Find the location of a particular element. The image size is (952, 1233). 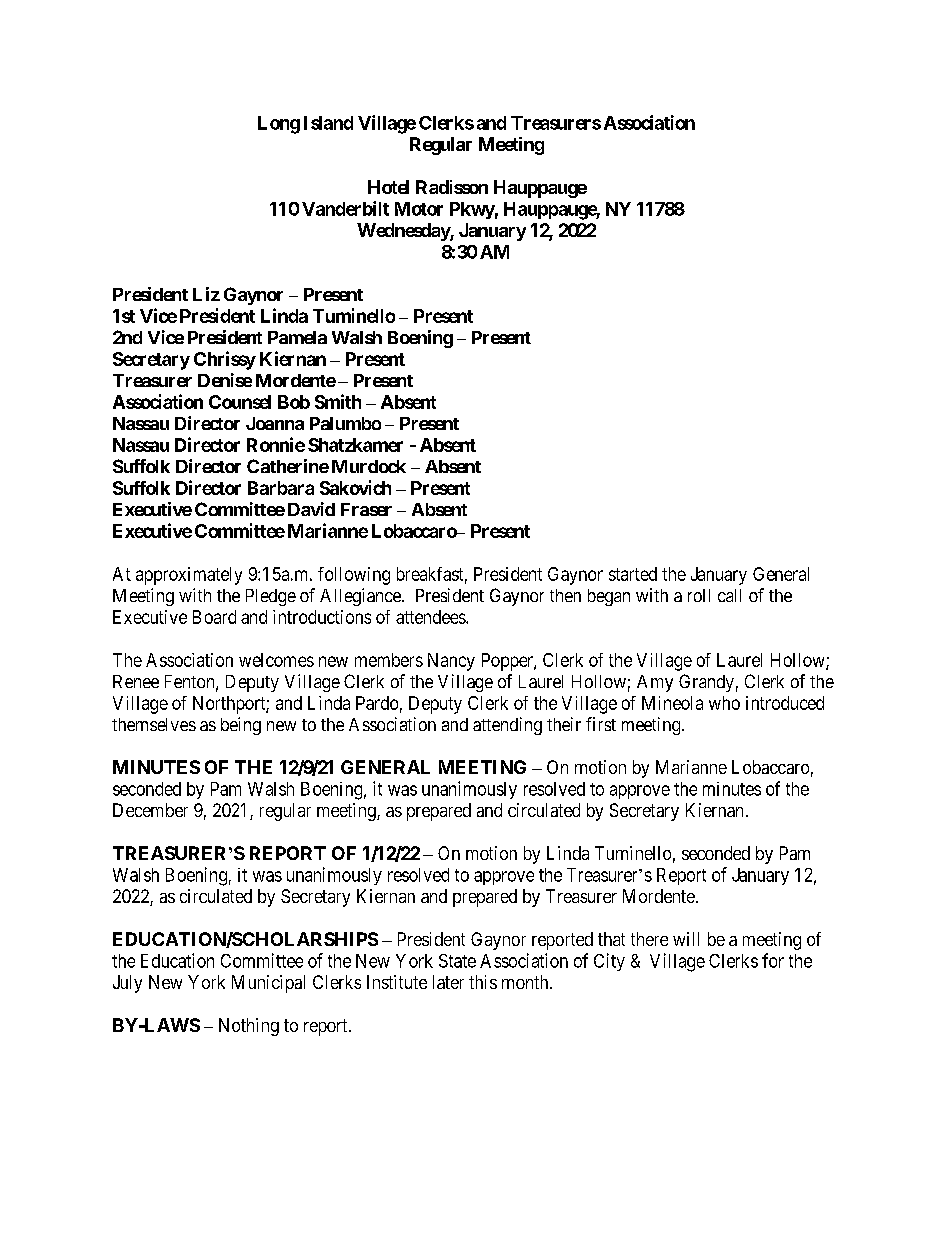

Long is located at coordinates (279, 125).
